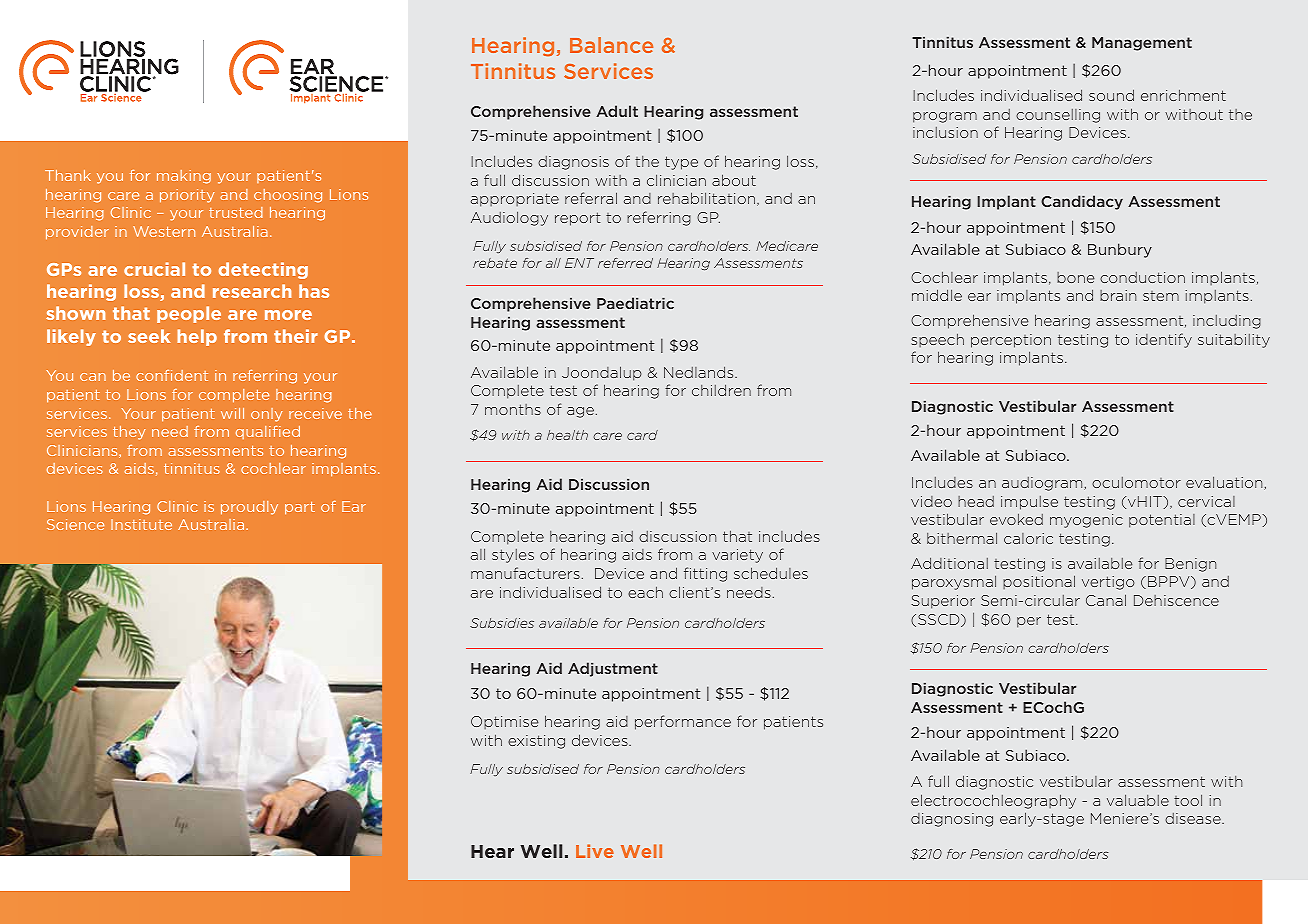 Image resolution: width=1308 pixels, height=924 pixels. What do you see at coordinates (141, 524) in the screenshot?
I see `Institute` at bounding box center [141, 524].
